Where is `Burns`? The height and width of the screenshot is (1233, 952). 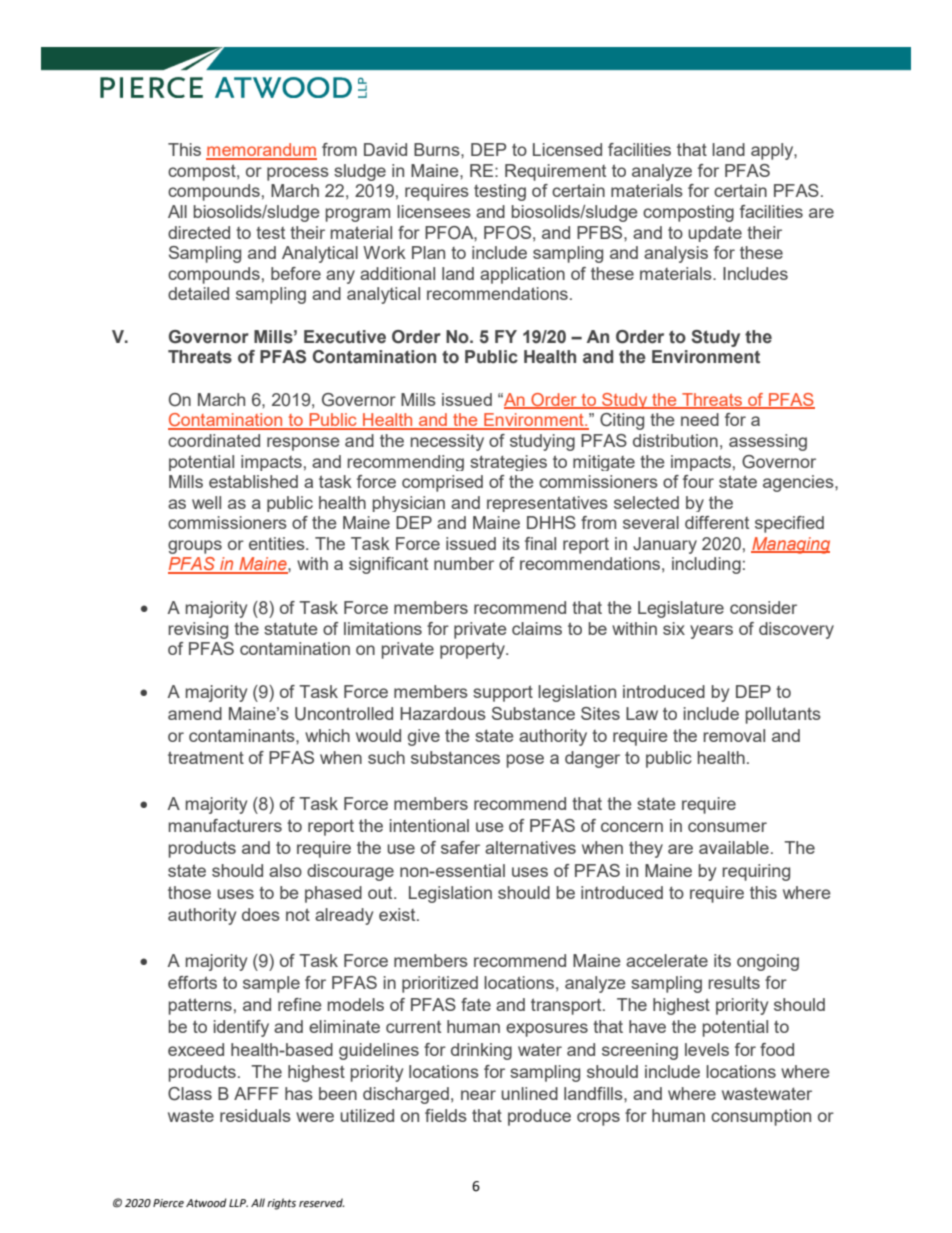 Burns is located at coordinates (438, 149).
